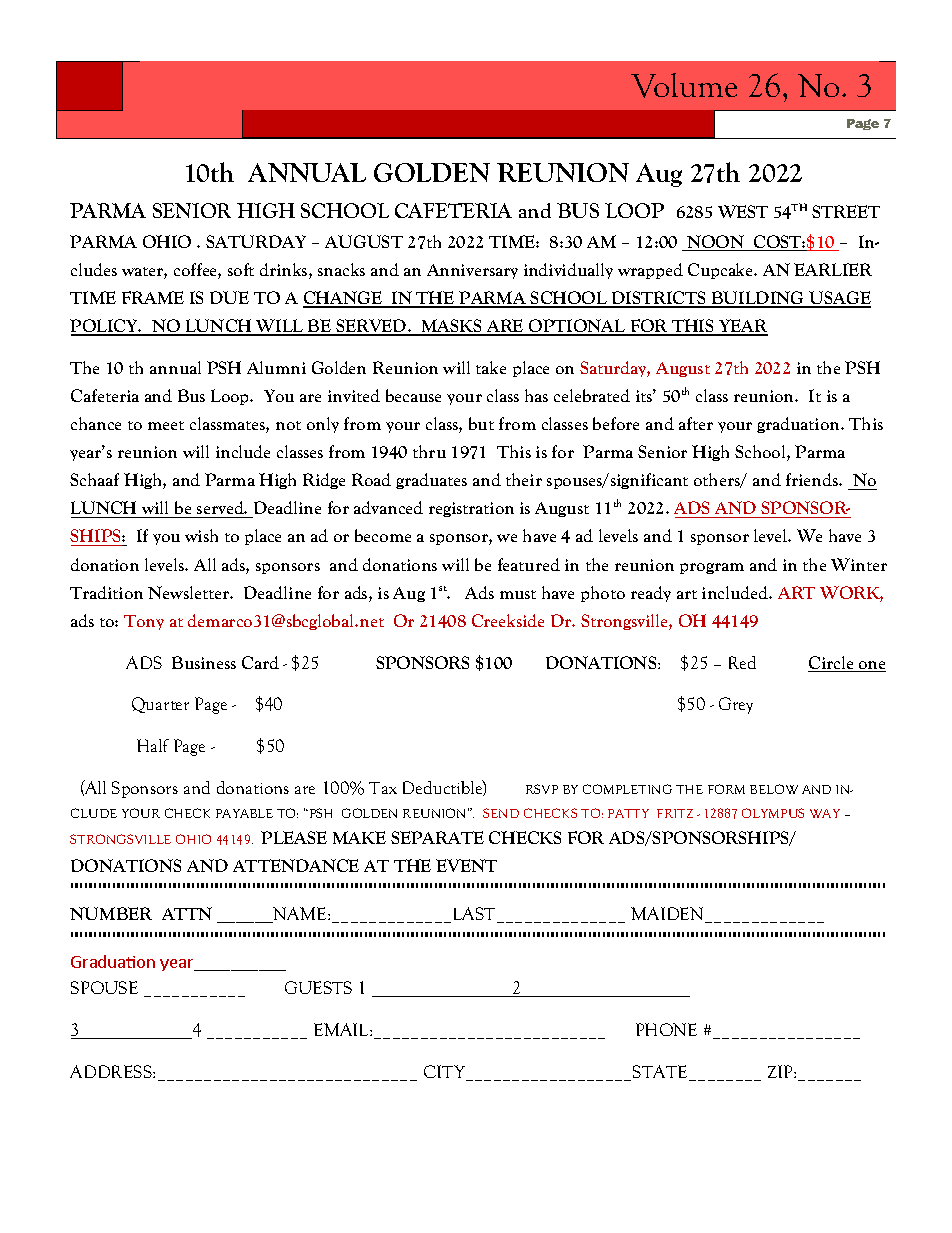 This screenshot has height=1233, width=952. I want to click on Volume, so click(684, 85).
